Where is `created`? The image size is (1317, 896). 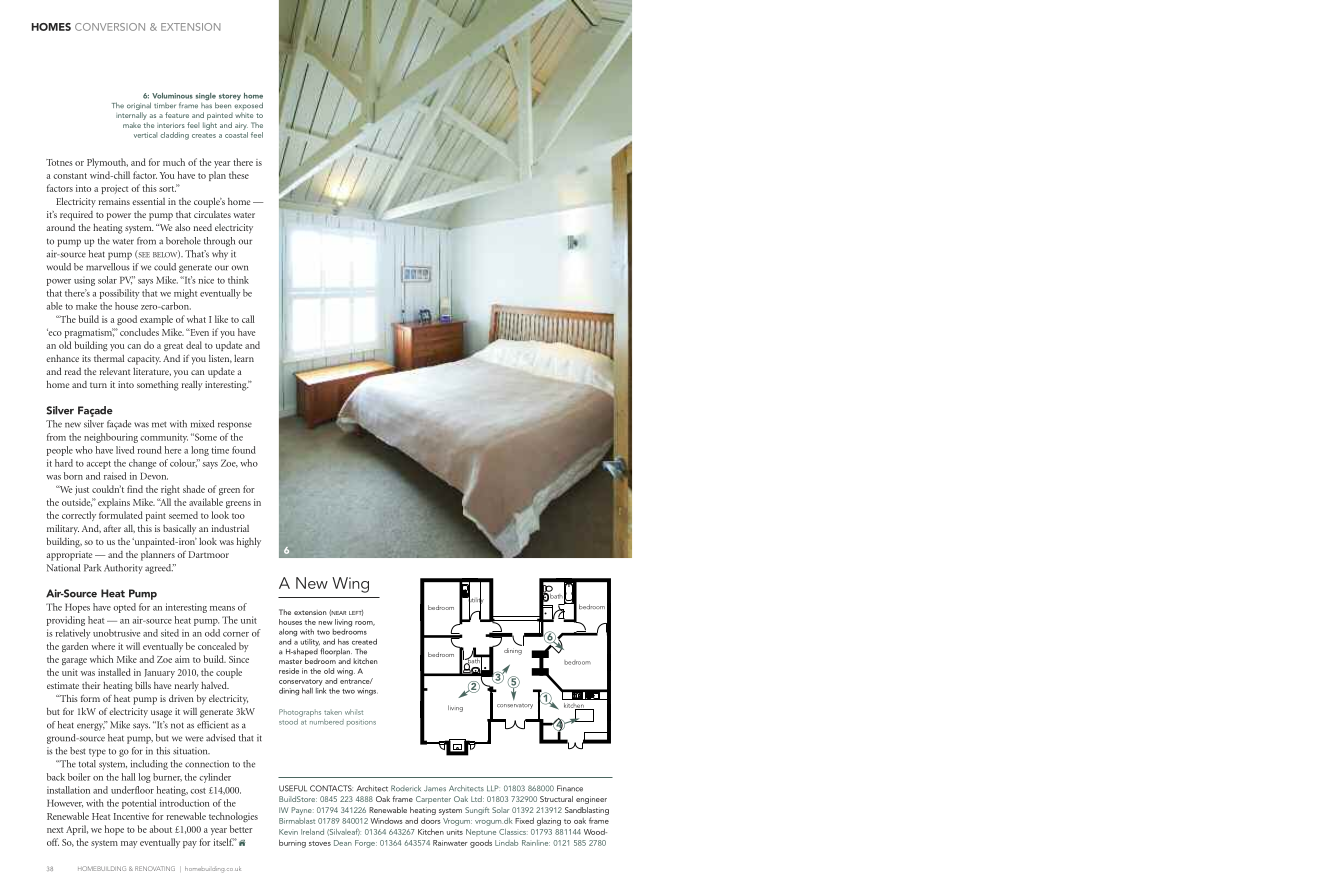 created is located at coordinates (364, 642).
